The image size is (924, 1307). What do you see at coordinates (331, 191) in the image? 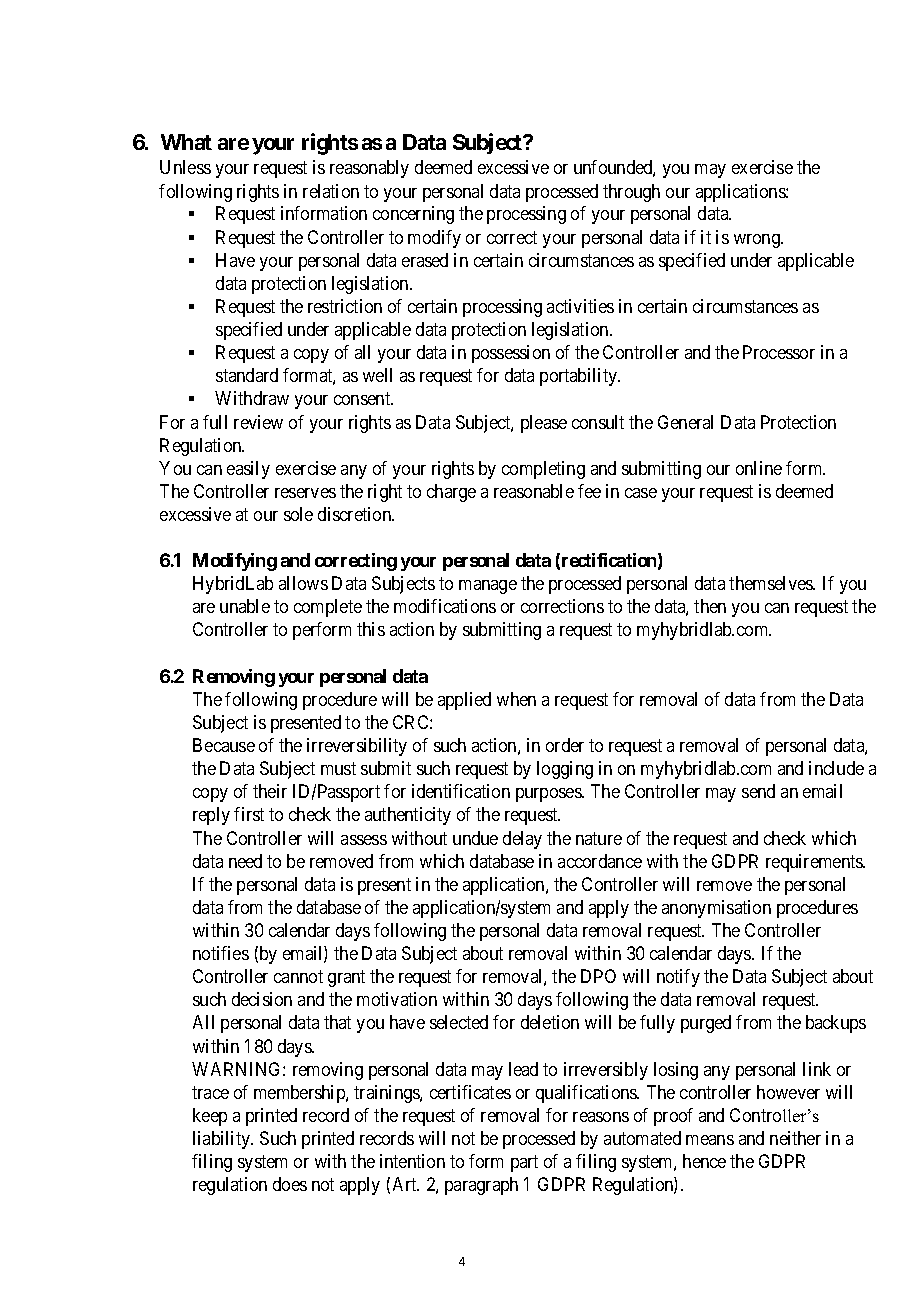
I see `relation` at bounding box center [331, 191].
